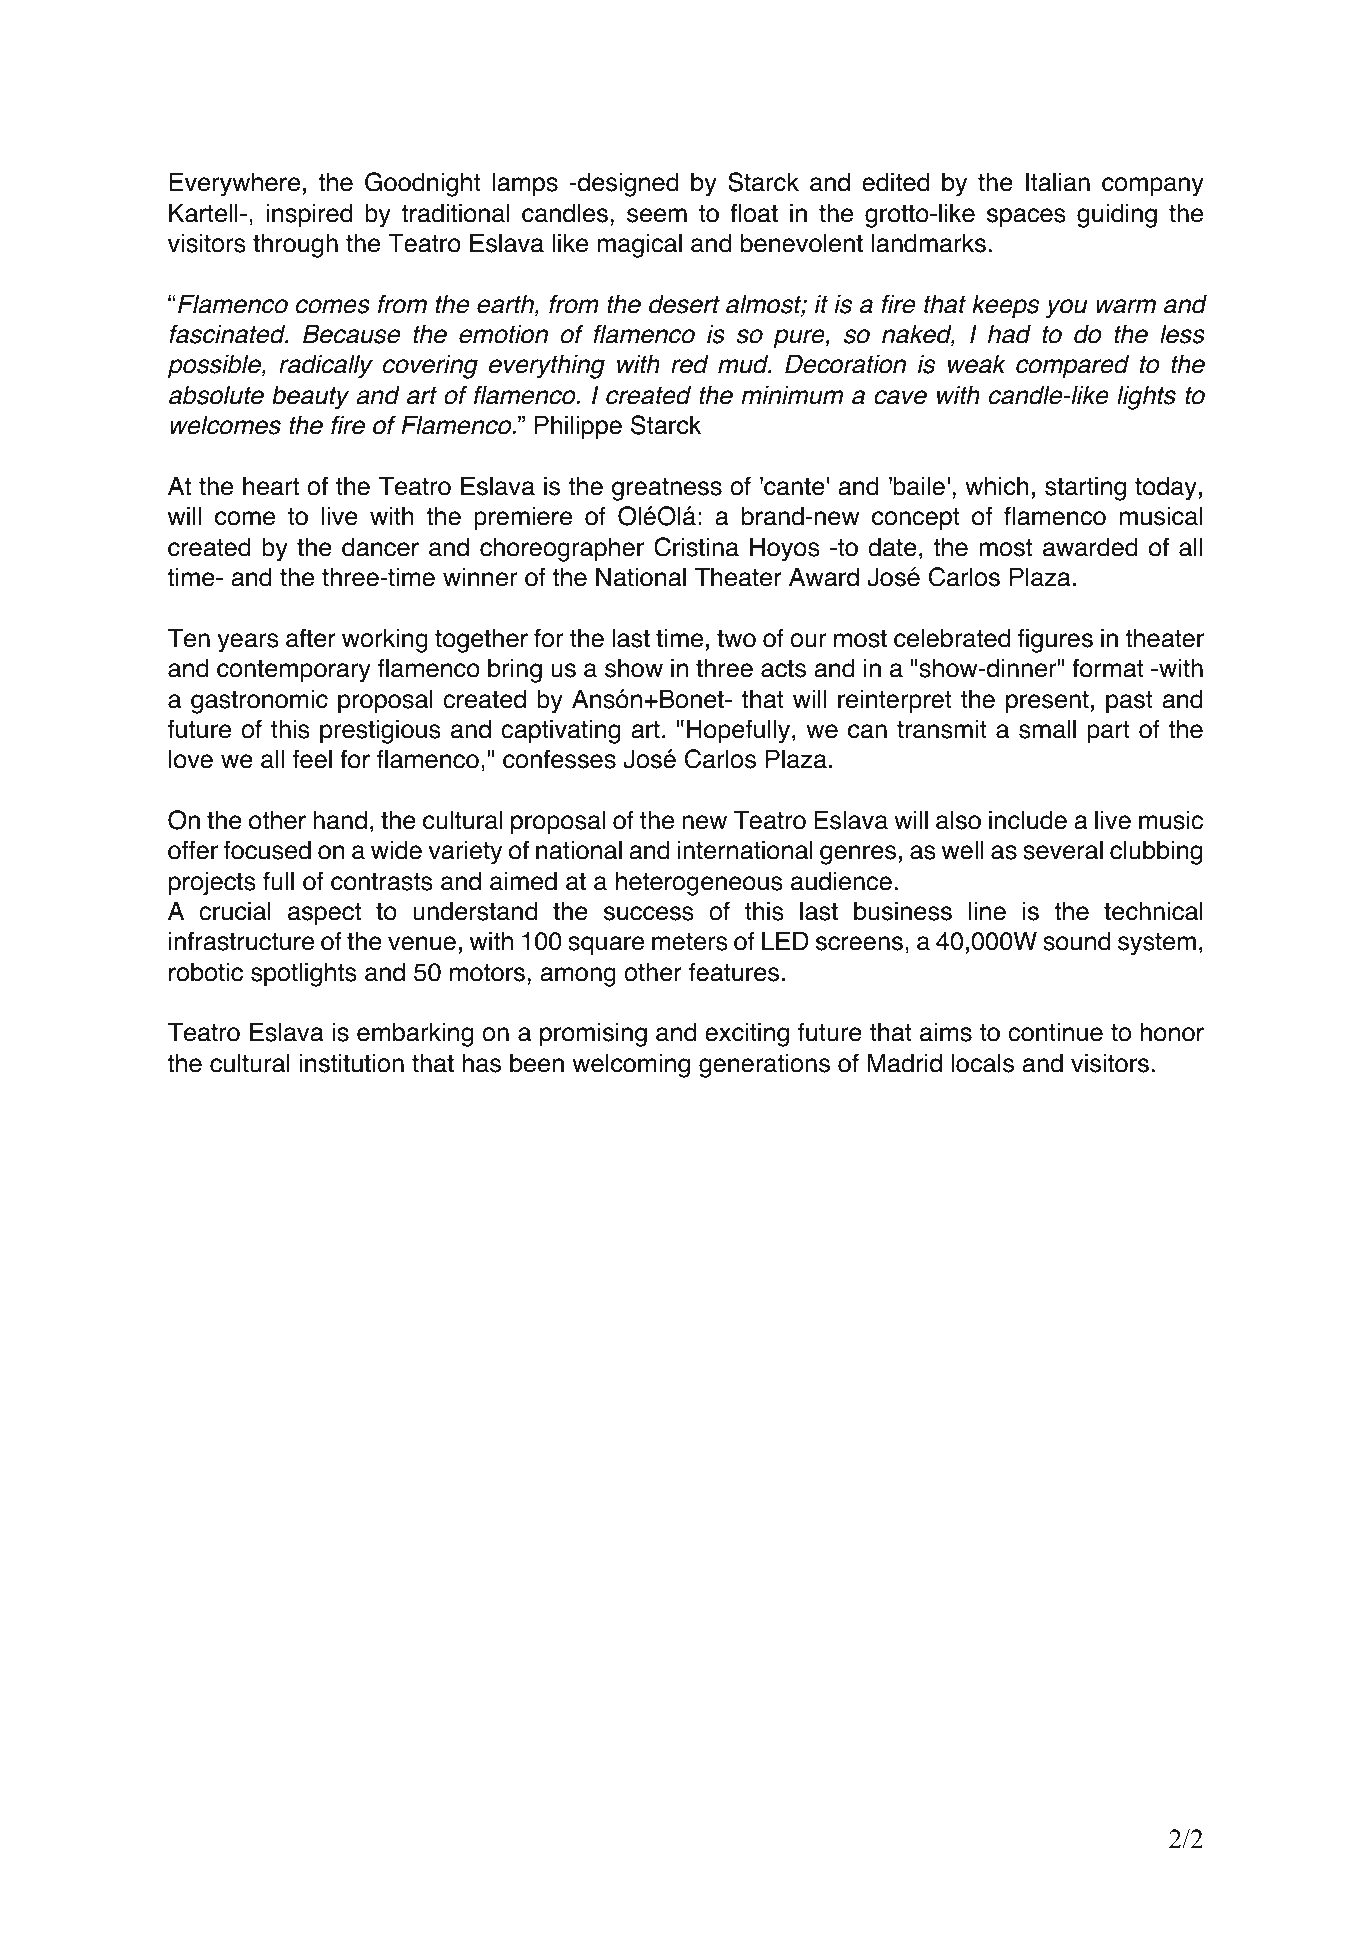 The width and height of the screenshot is (1368, 1935). Describe the element at coordinates (309, 215) in the screenshot. I see `inspired` at that location.
